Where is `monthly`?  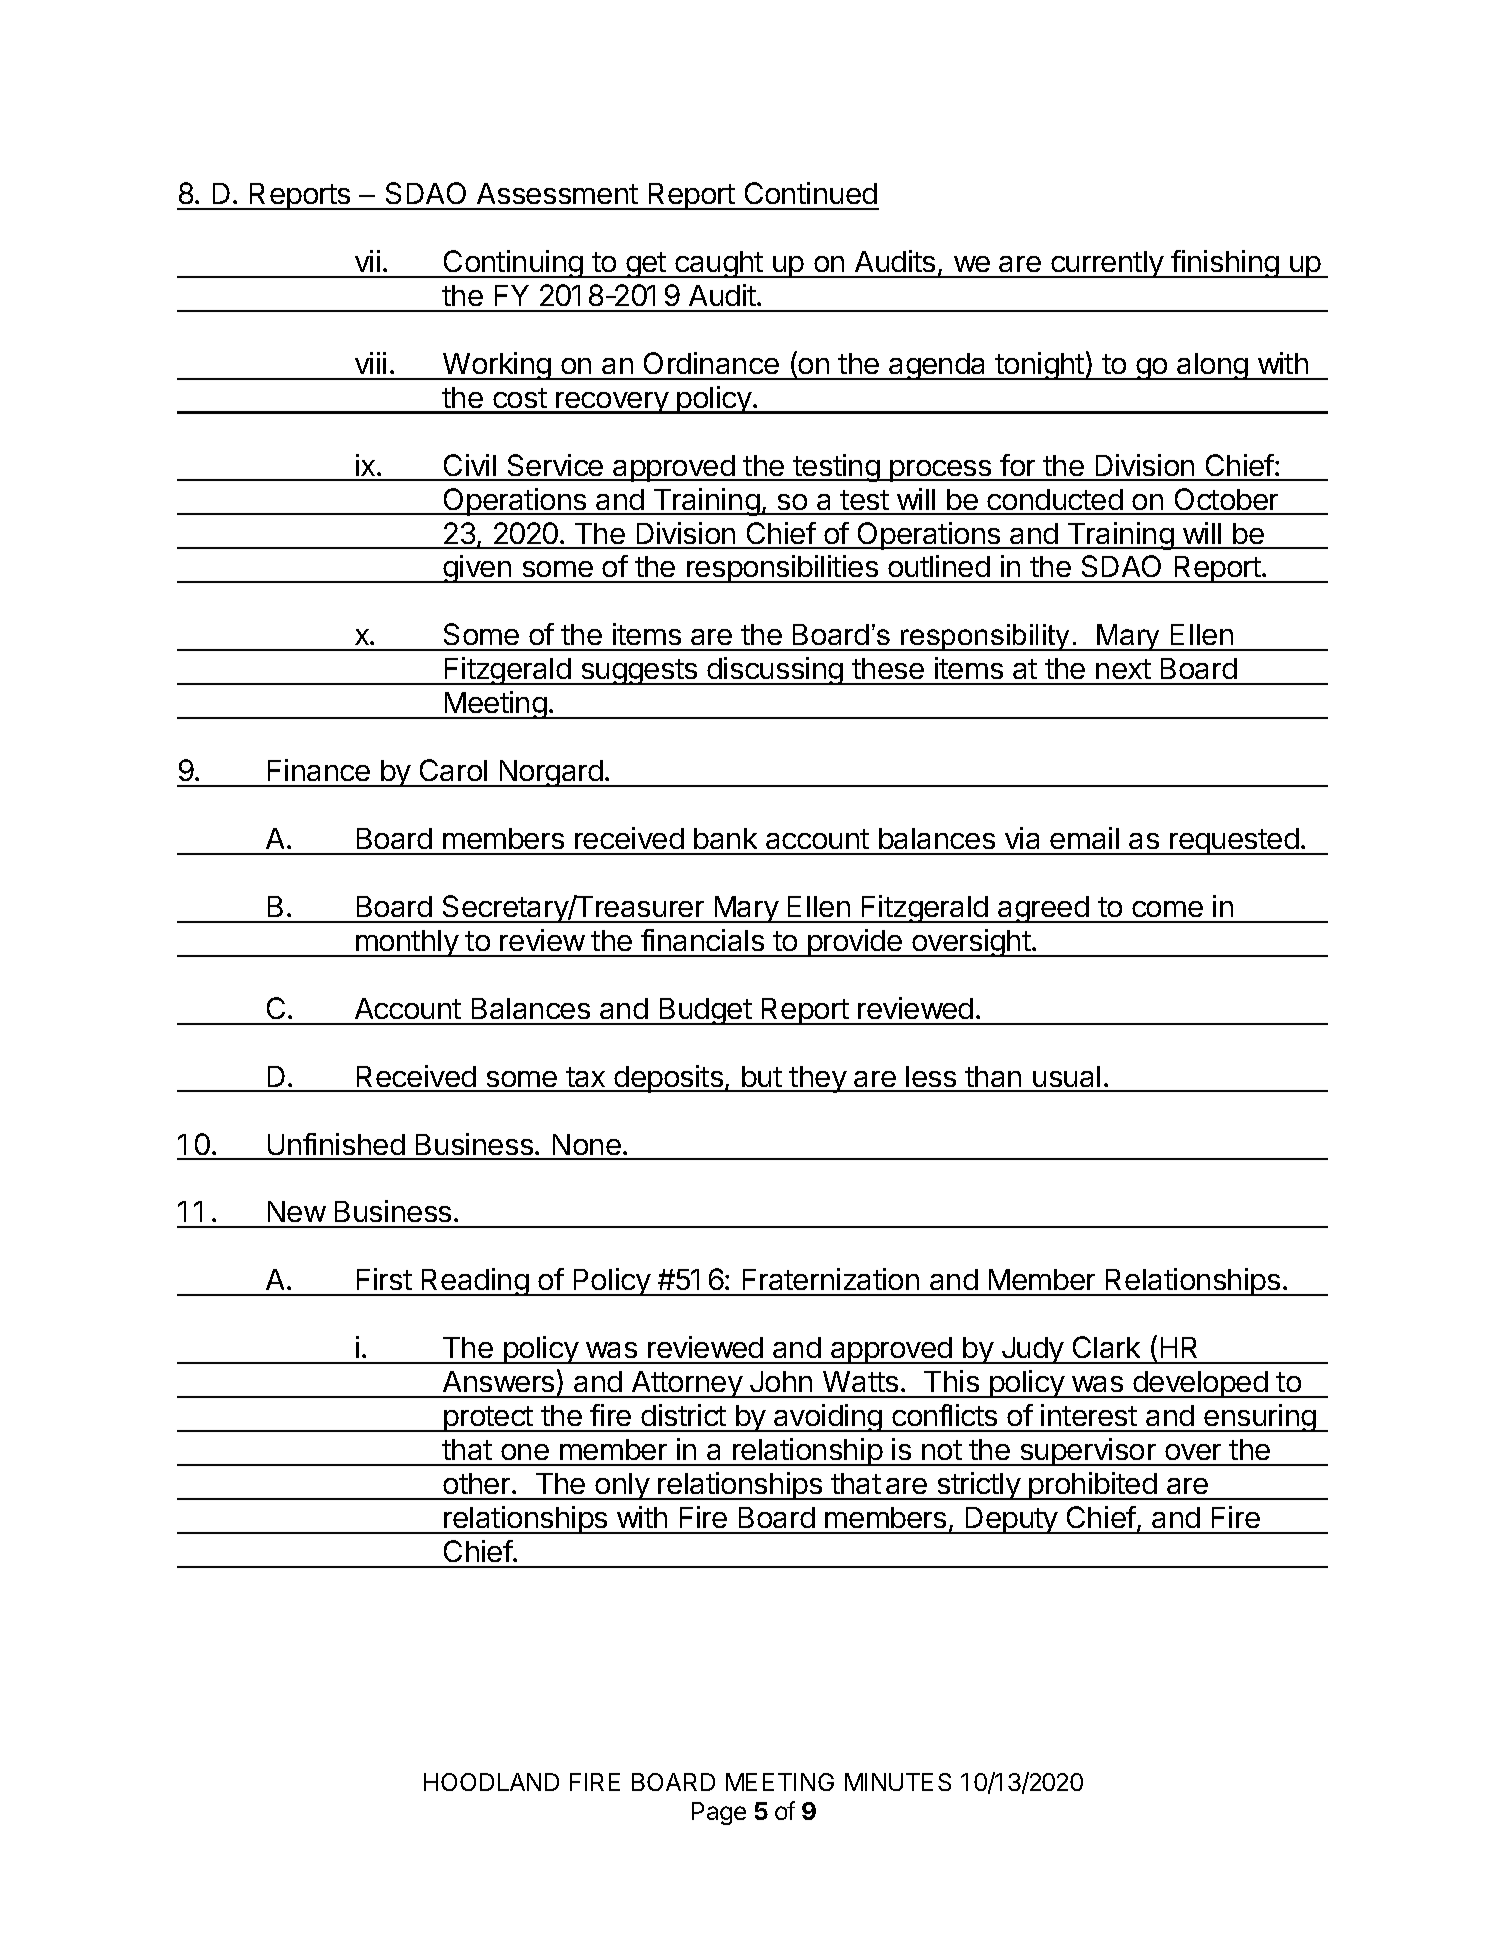
monthly is located at coordinates (407, 943).
